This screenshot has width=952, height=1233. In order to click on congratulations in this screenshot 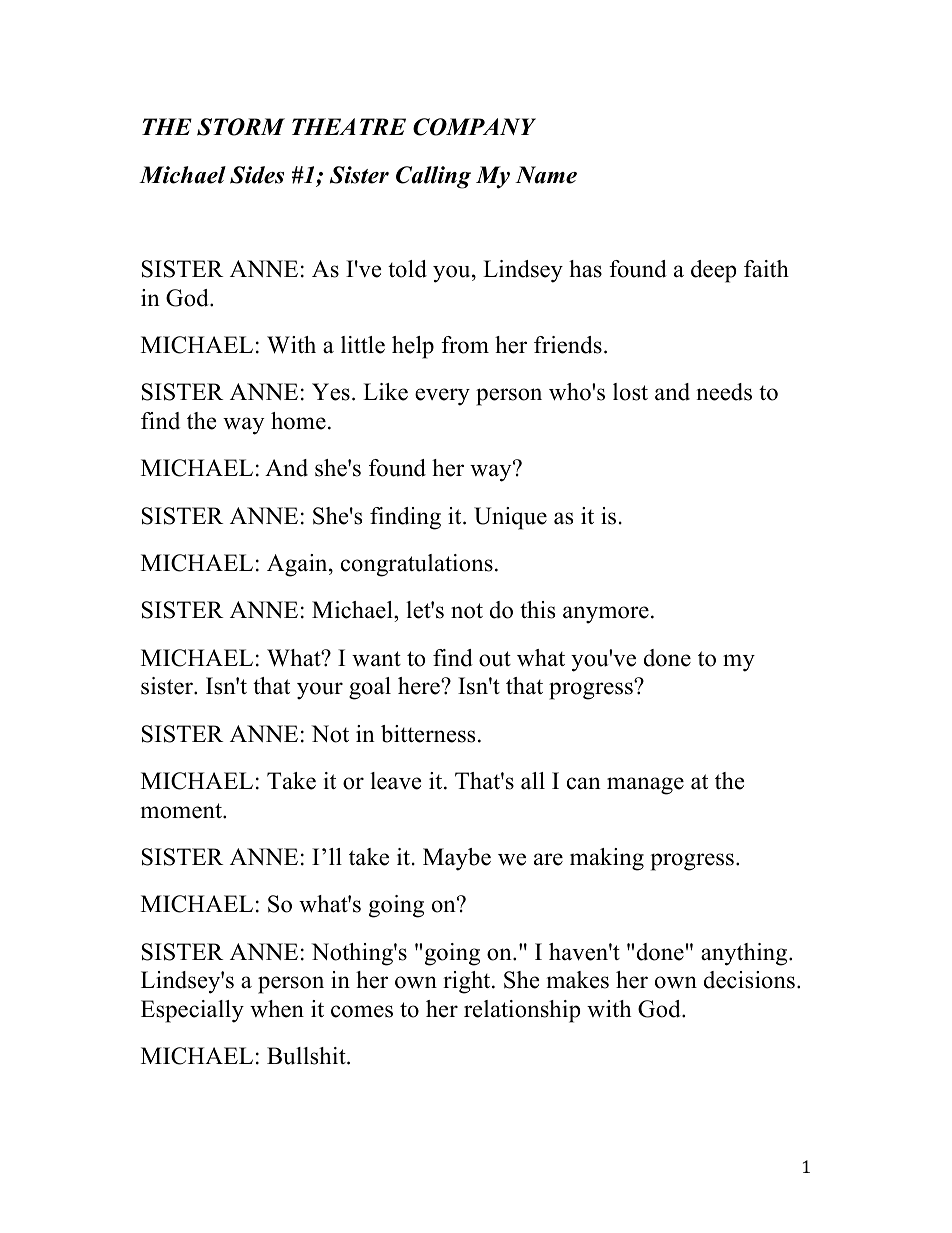, I will do `click(417, 565)`.
